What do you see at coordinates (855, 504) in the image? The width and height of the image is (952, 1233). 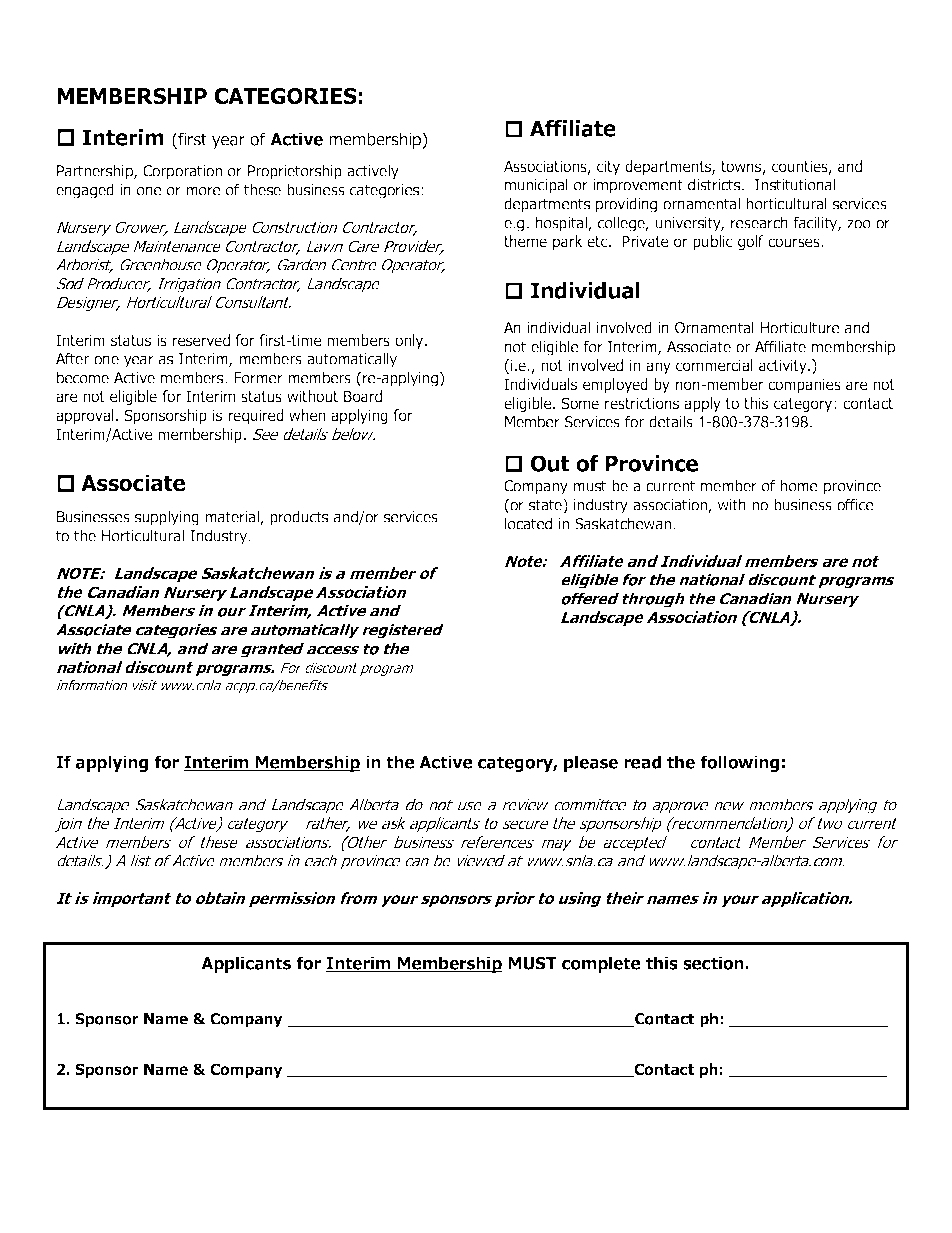 I see `office` at bounding box center [855, 504].
